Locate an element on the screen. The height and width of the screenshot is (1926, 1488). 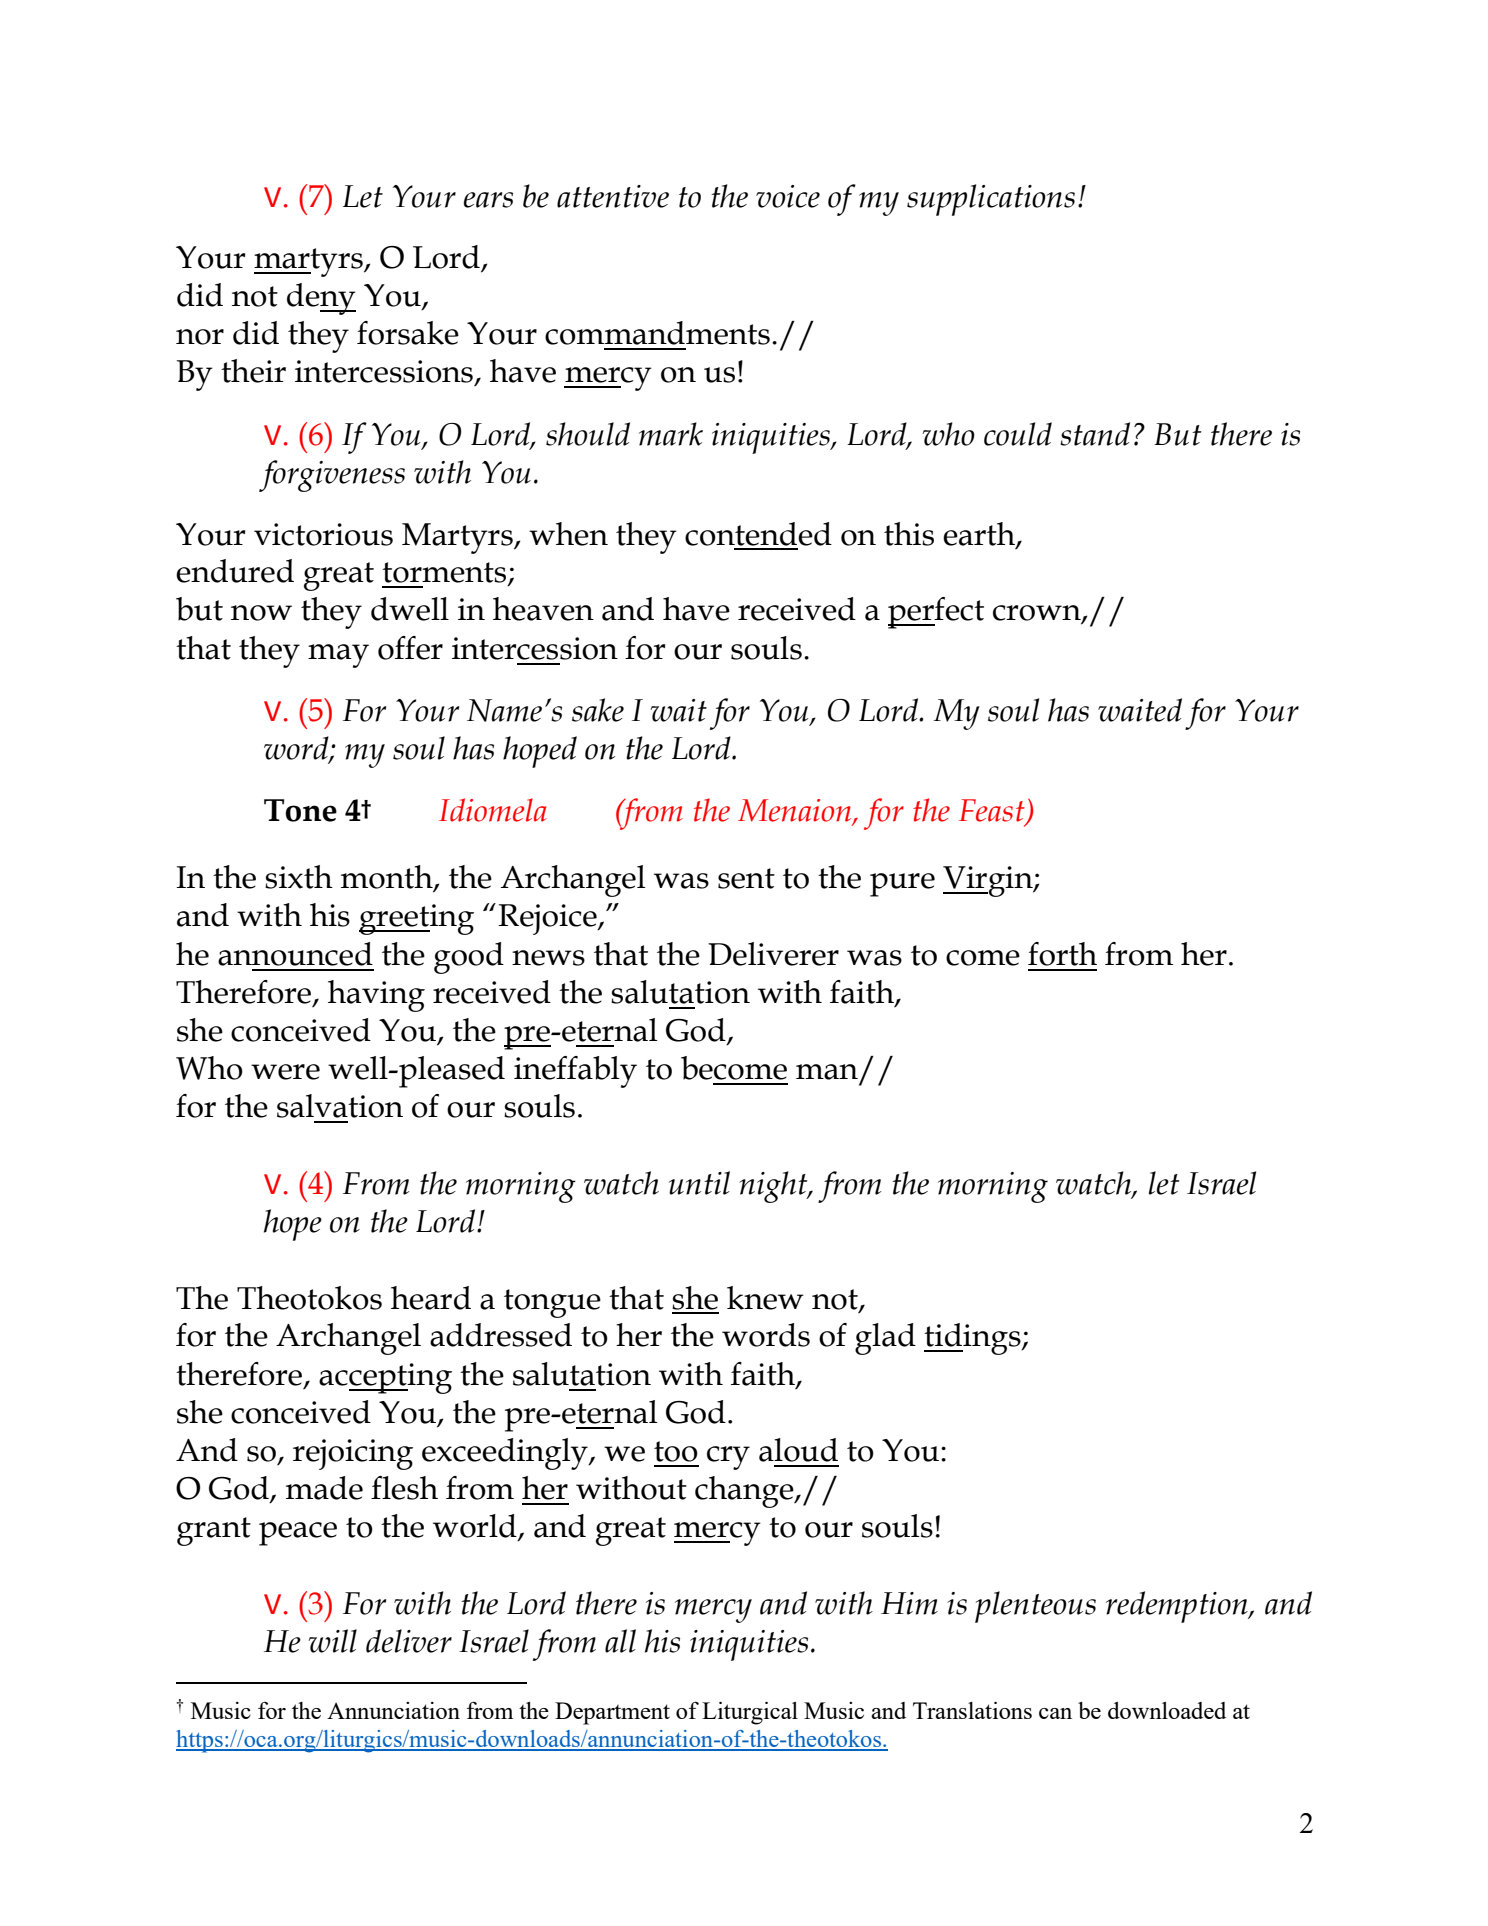
all is located at coordinates (620, 1641).
